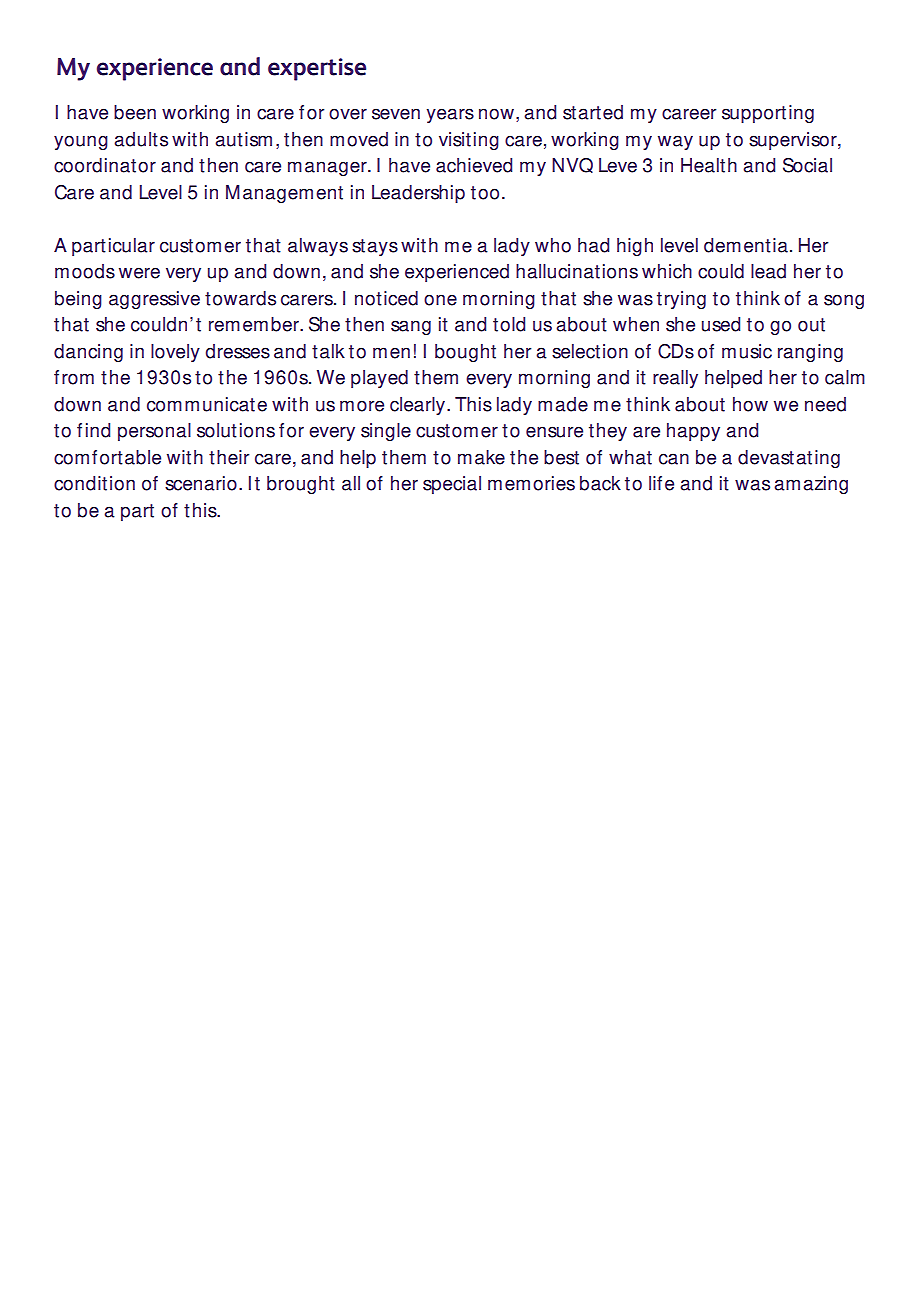  Describe the element at coordinates (175, 353) in the document. I see `lovely` at that location.
